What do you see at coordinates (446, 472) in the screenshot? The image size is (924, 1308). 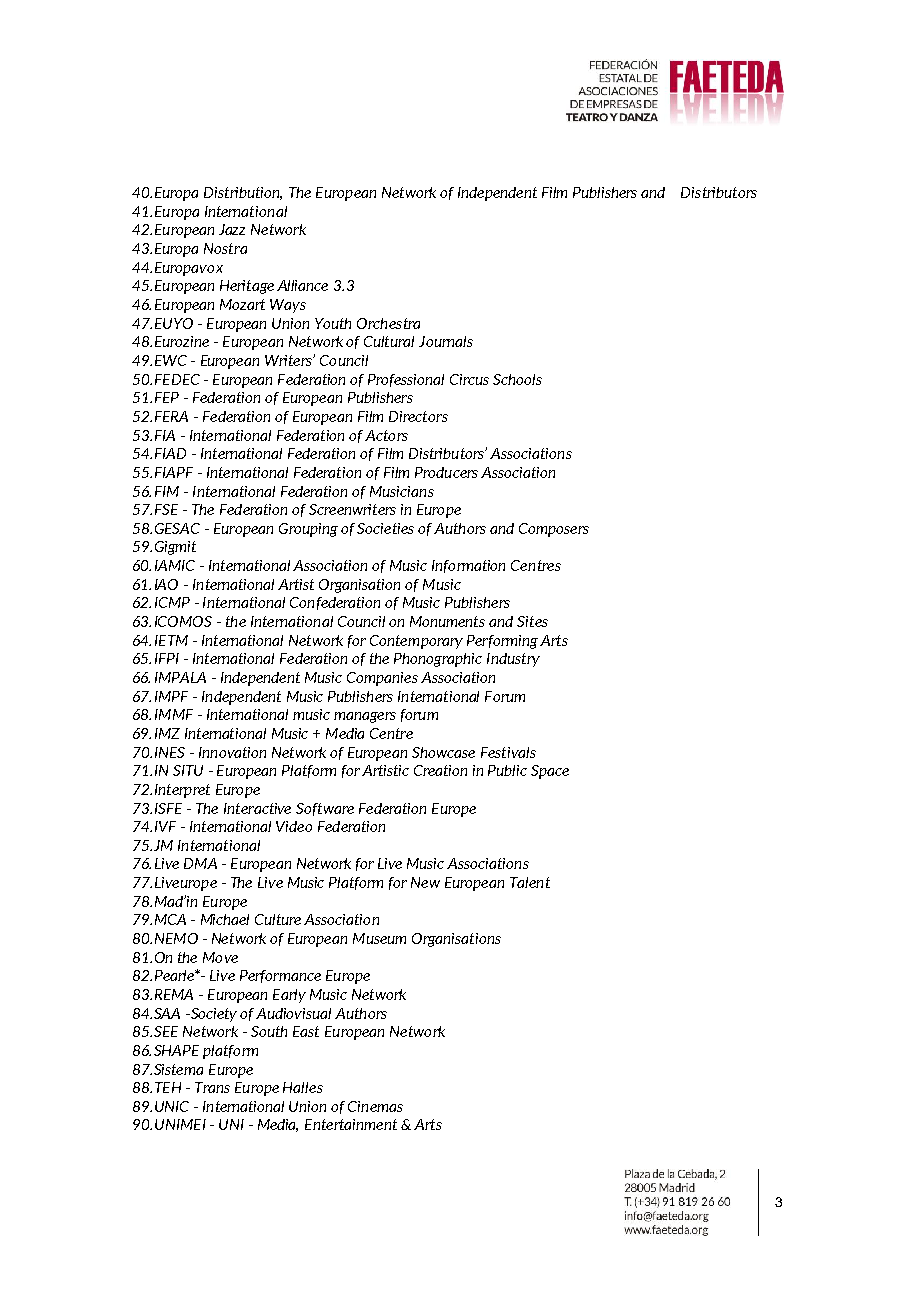 I see `Producers` at bounding box center [446, 472].
